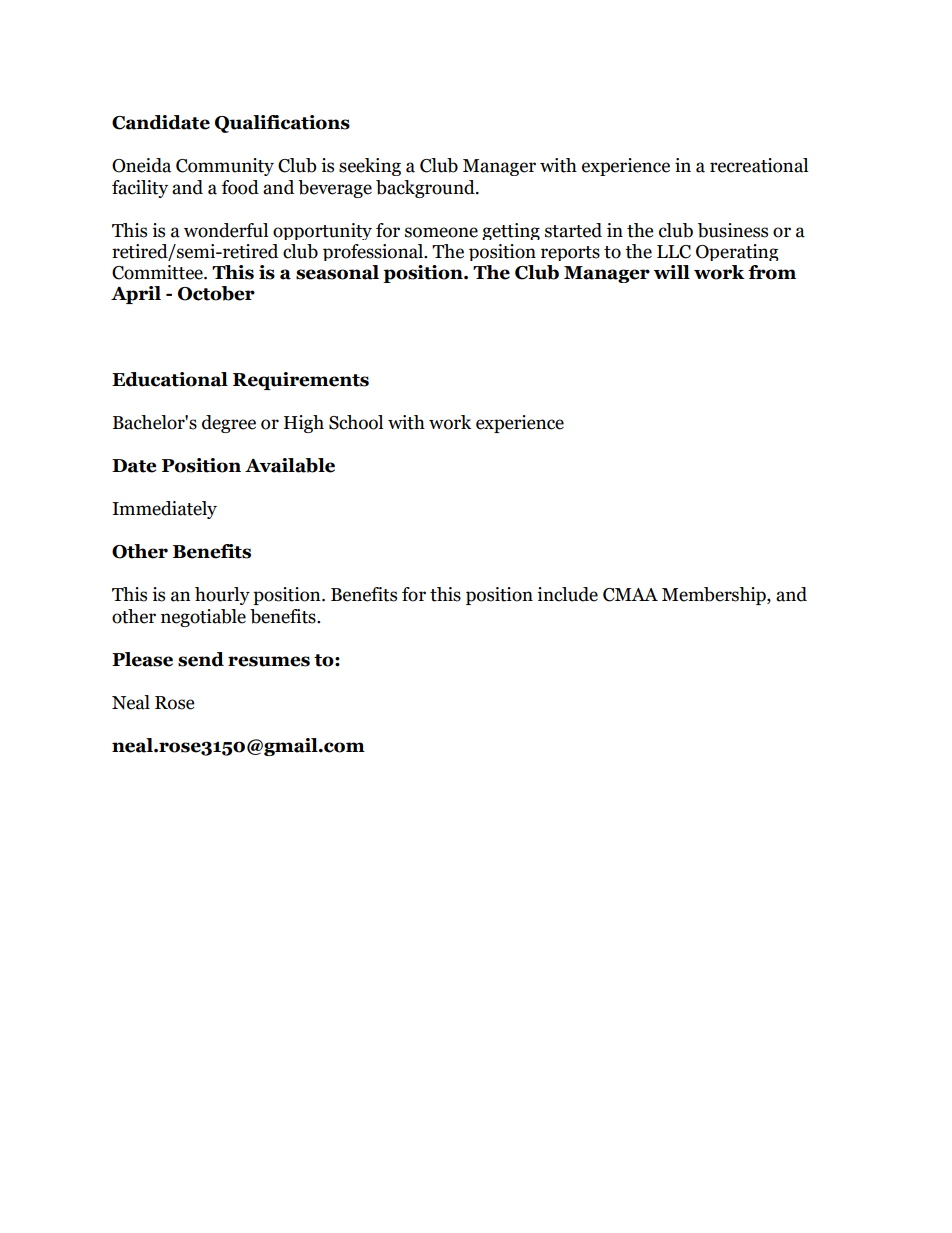  I want to click on Educational, so click(170, 379).
